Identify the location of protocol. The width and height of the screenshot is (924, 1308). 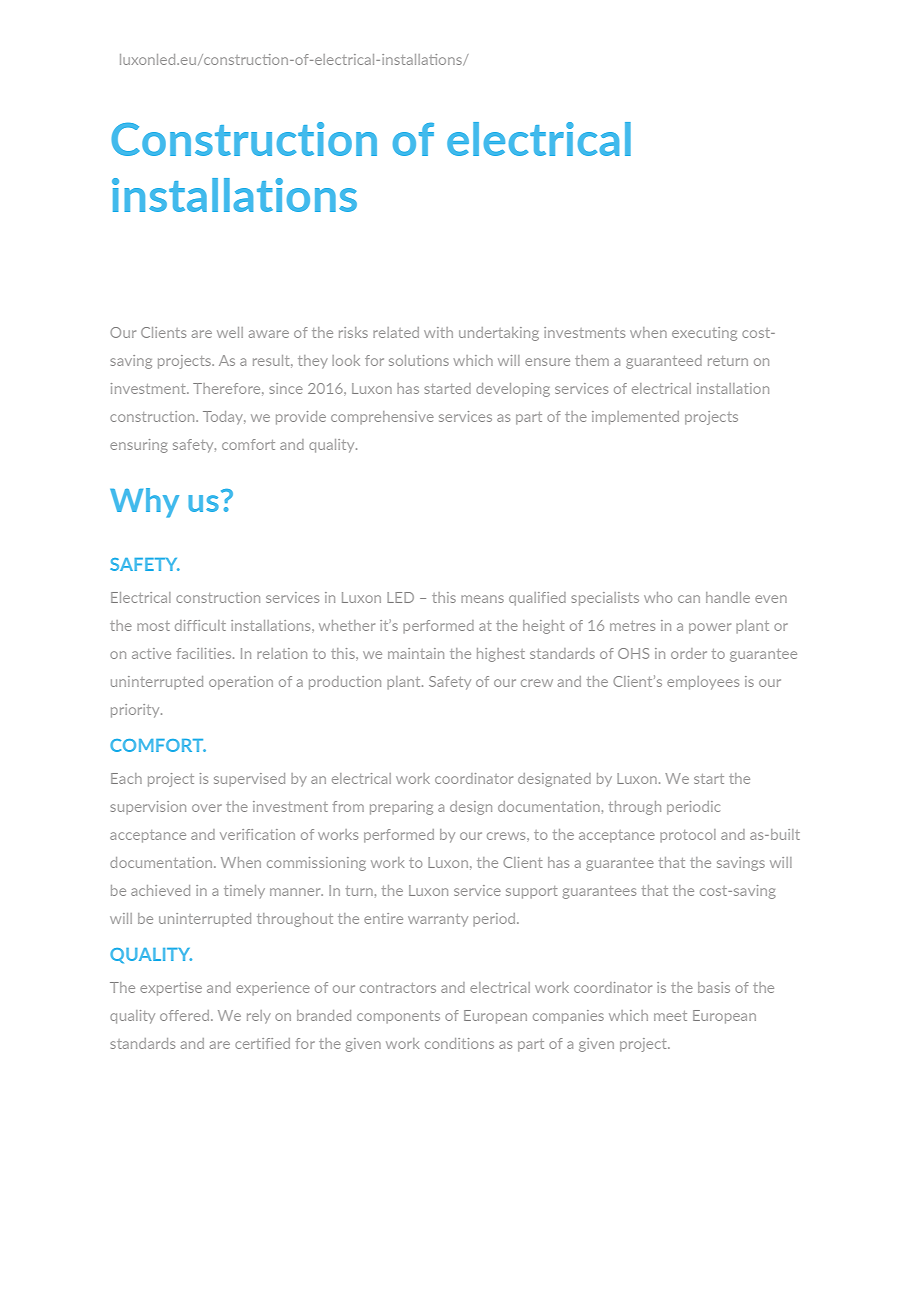
(688, 836).
